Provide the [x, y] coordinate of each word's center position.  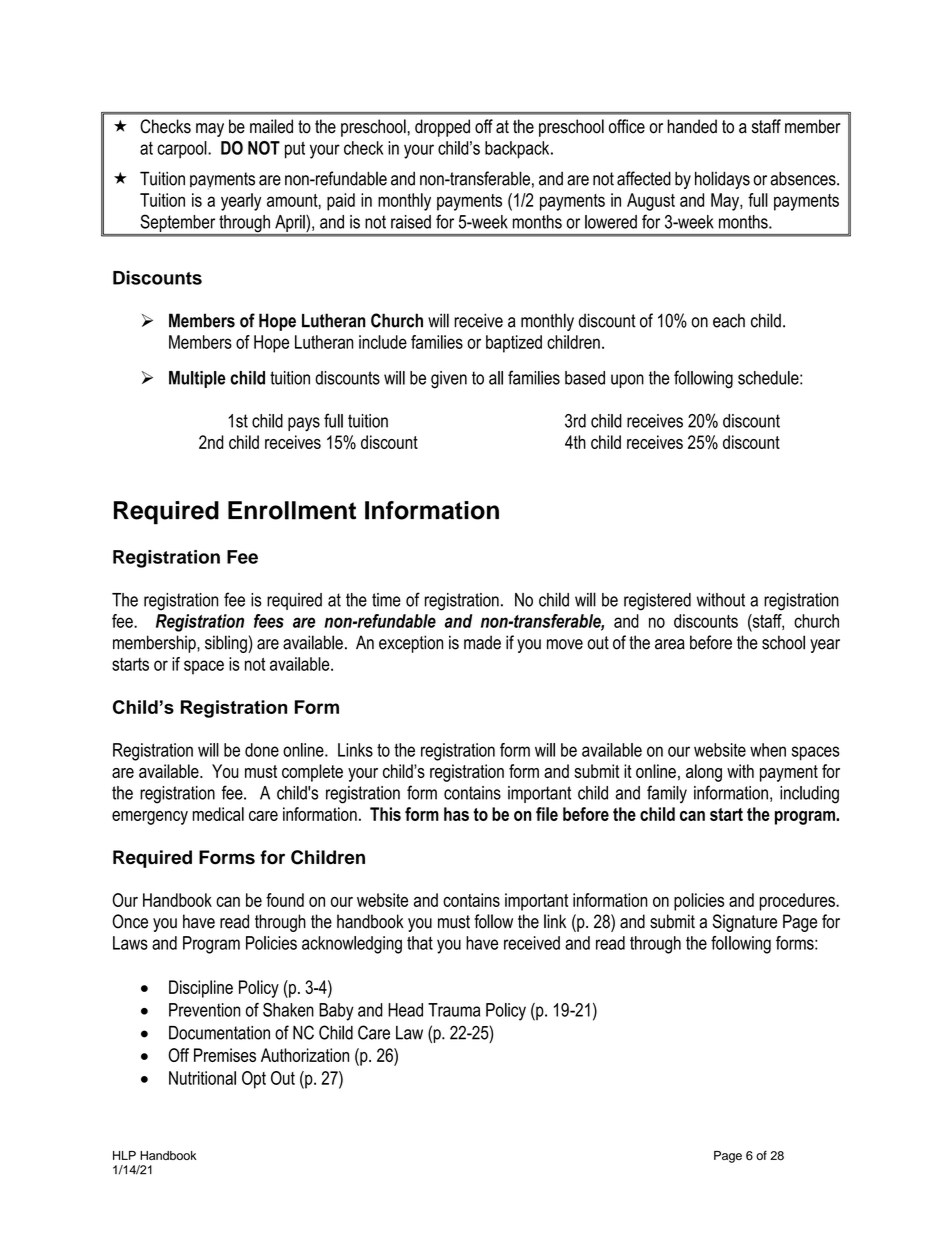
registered [657, 602]
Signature [745, 923]
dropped [442, 128]
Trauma [454, 1010]
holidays [722, 180]
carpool [183, 150]
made [482, 642]
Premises [225, 1055]
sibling [227, 644]
